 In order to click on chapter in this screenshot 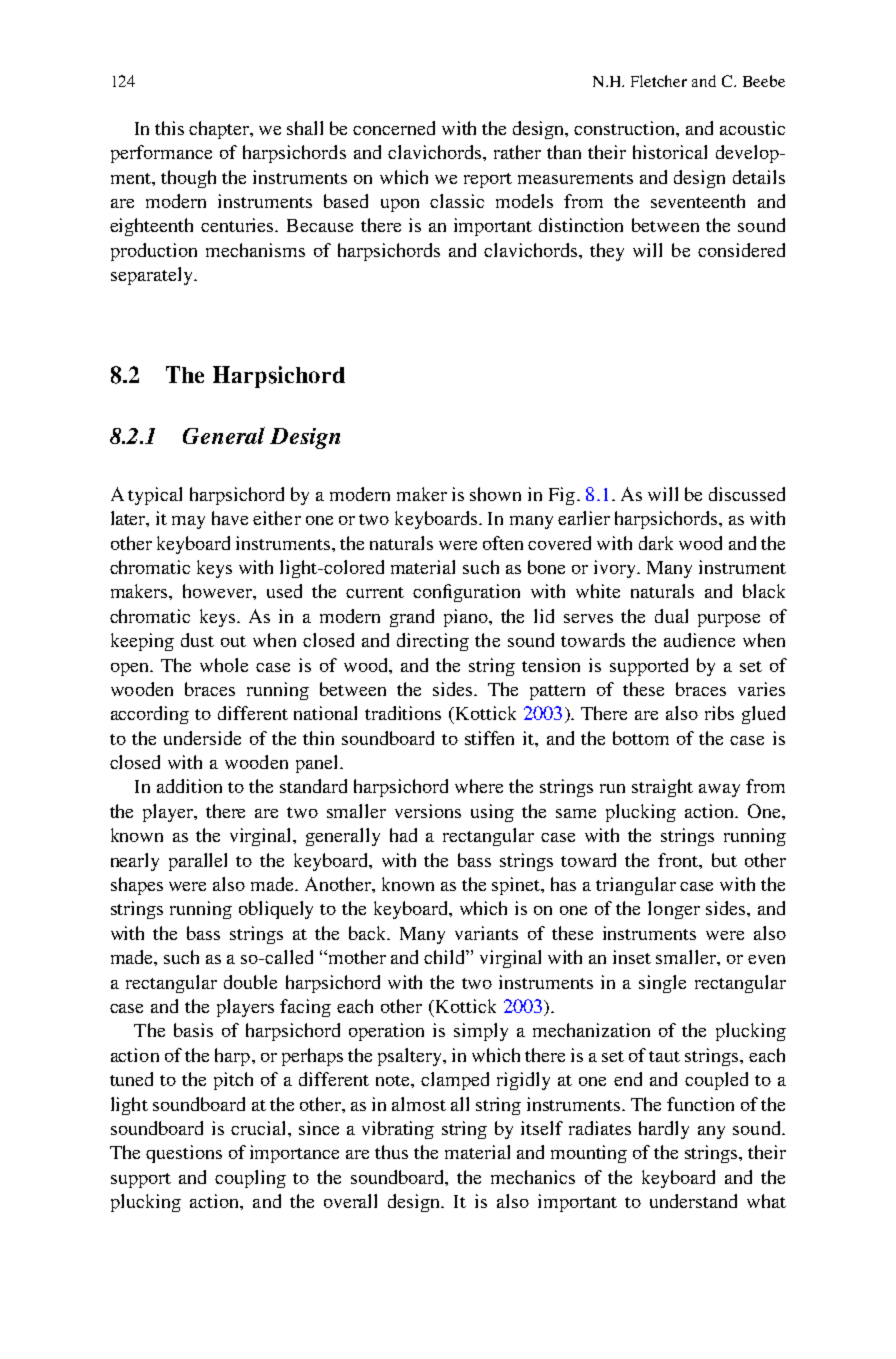, I will do `click(220, 130)`.
